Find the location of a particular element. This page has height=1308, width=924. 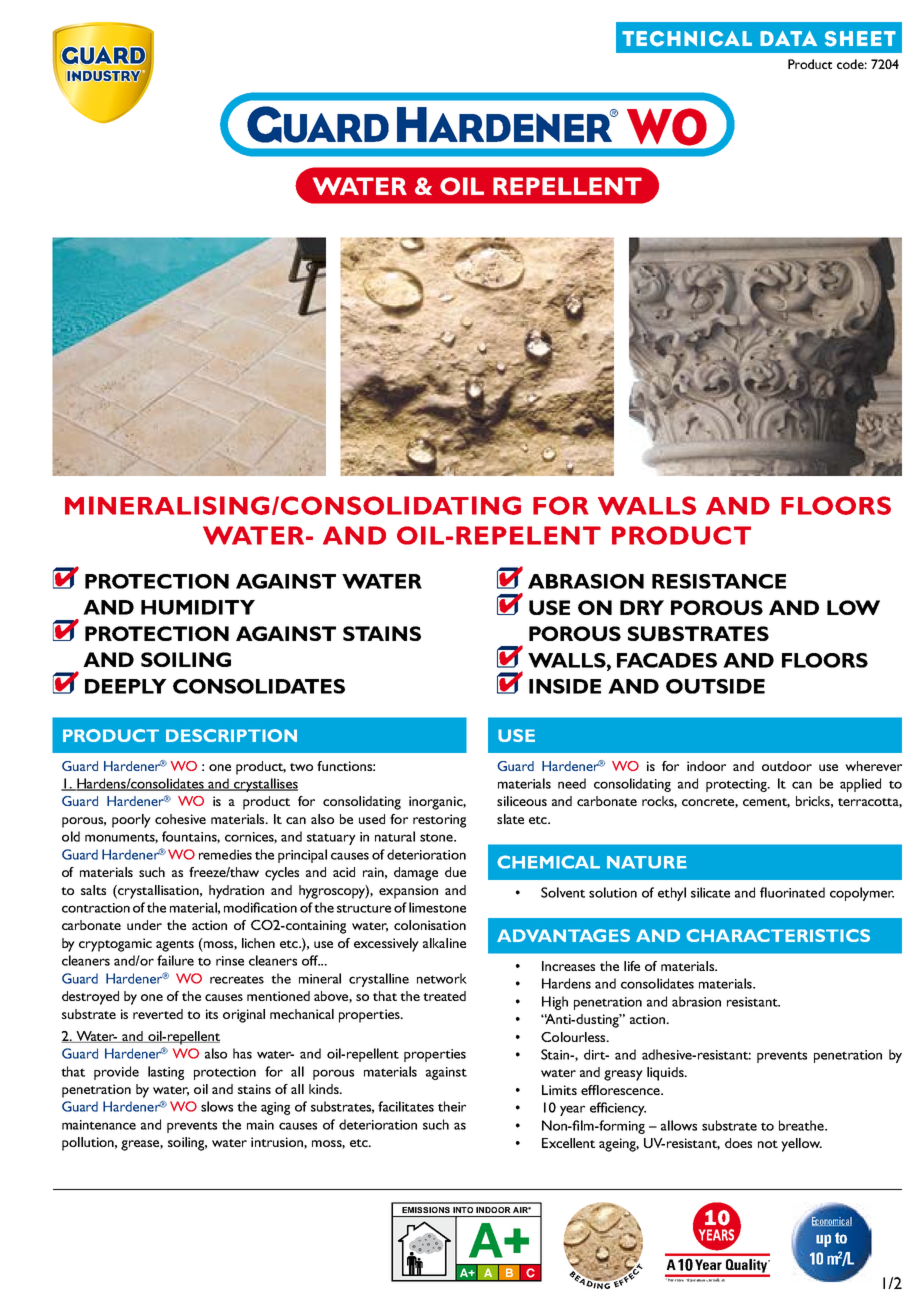

HUMIDITY is located at coordinates (198, 607).
